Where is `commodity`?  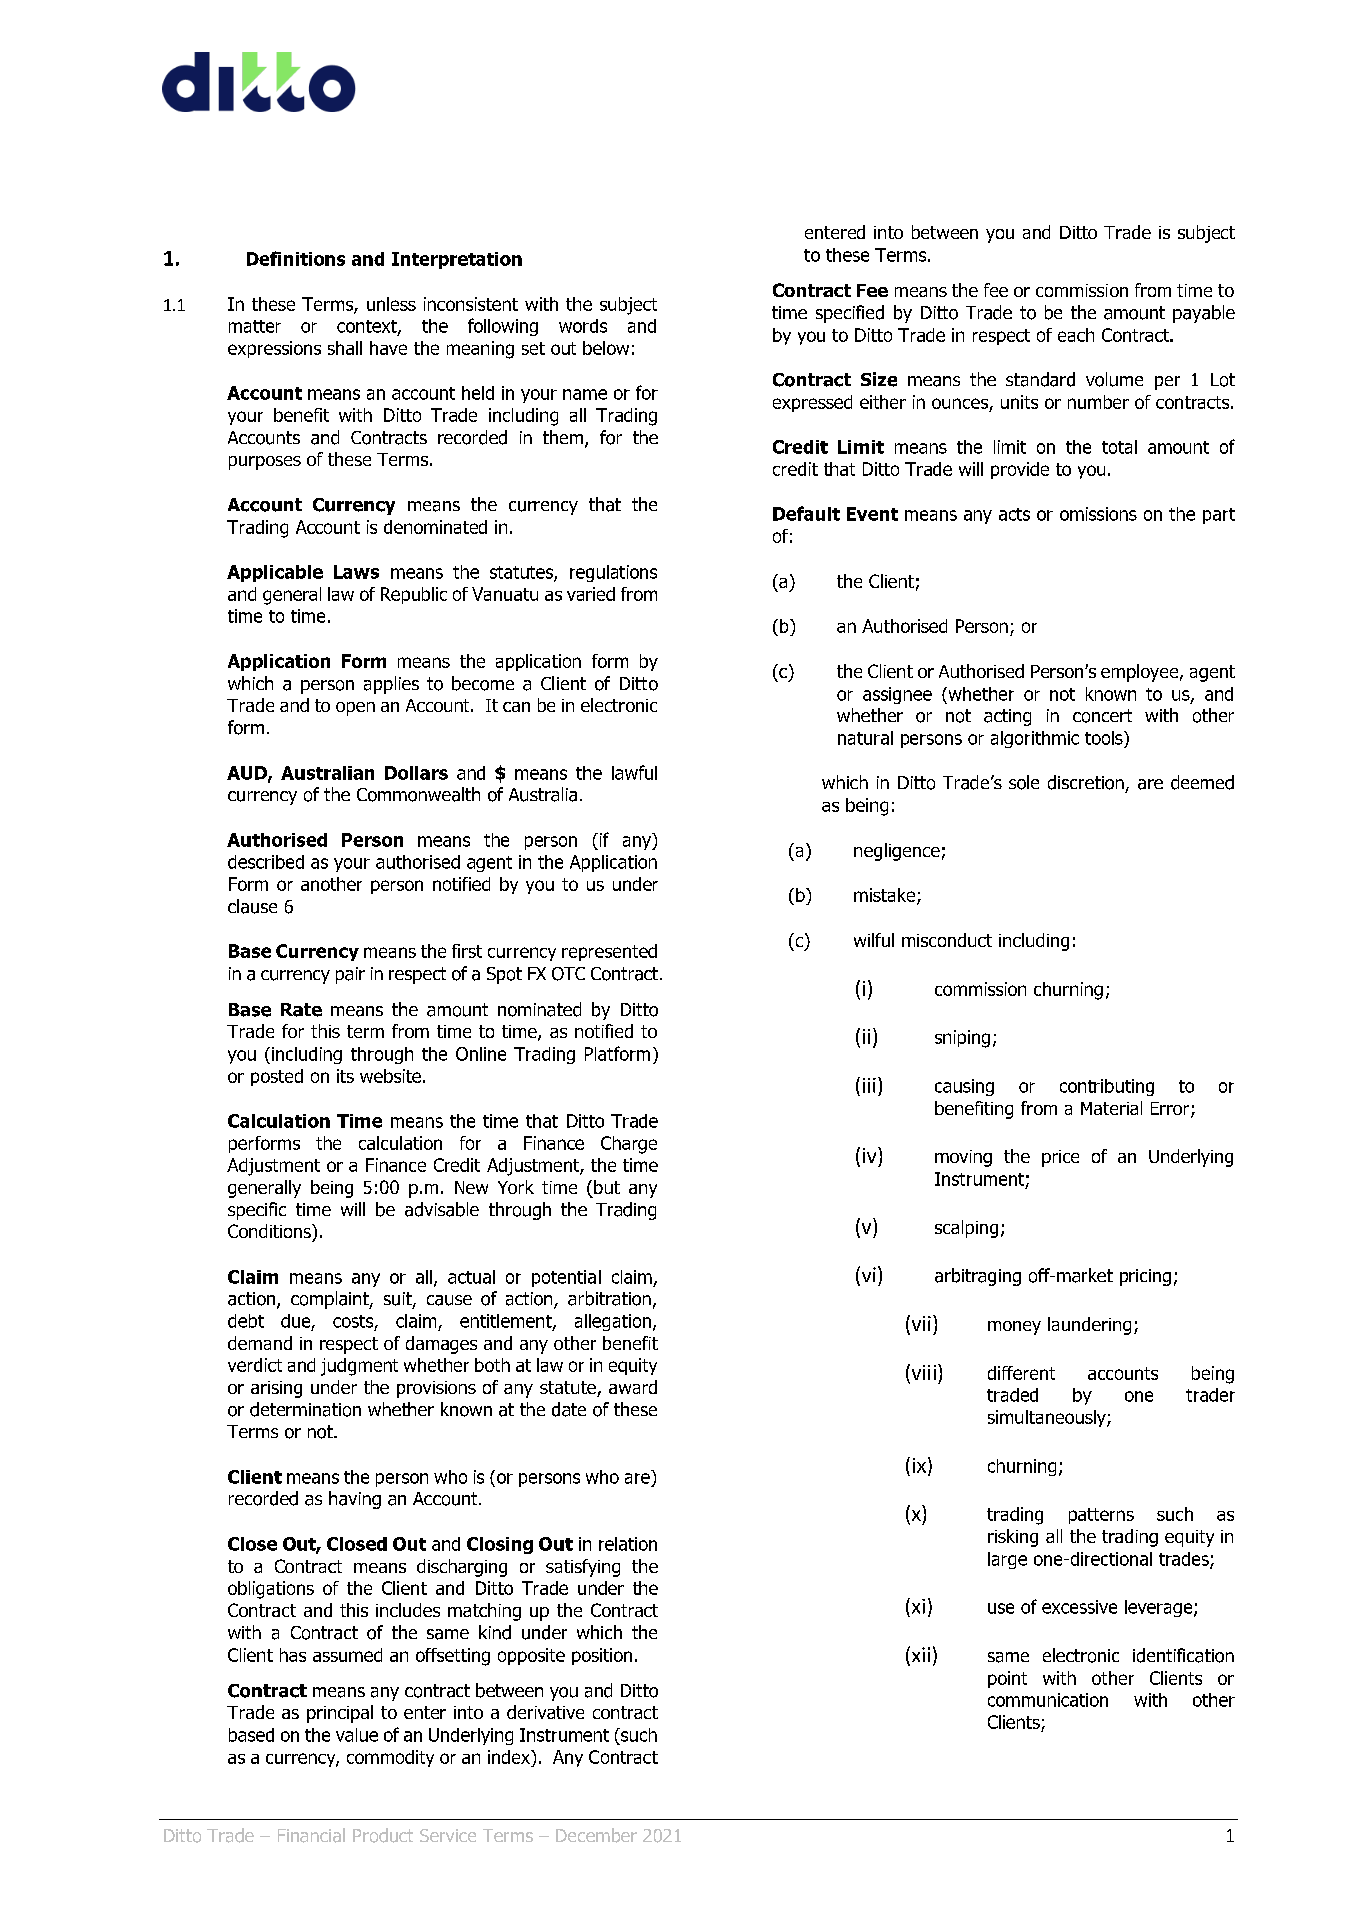 commodity is located at coordinates (390, 1758).
